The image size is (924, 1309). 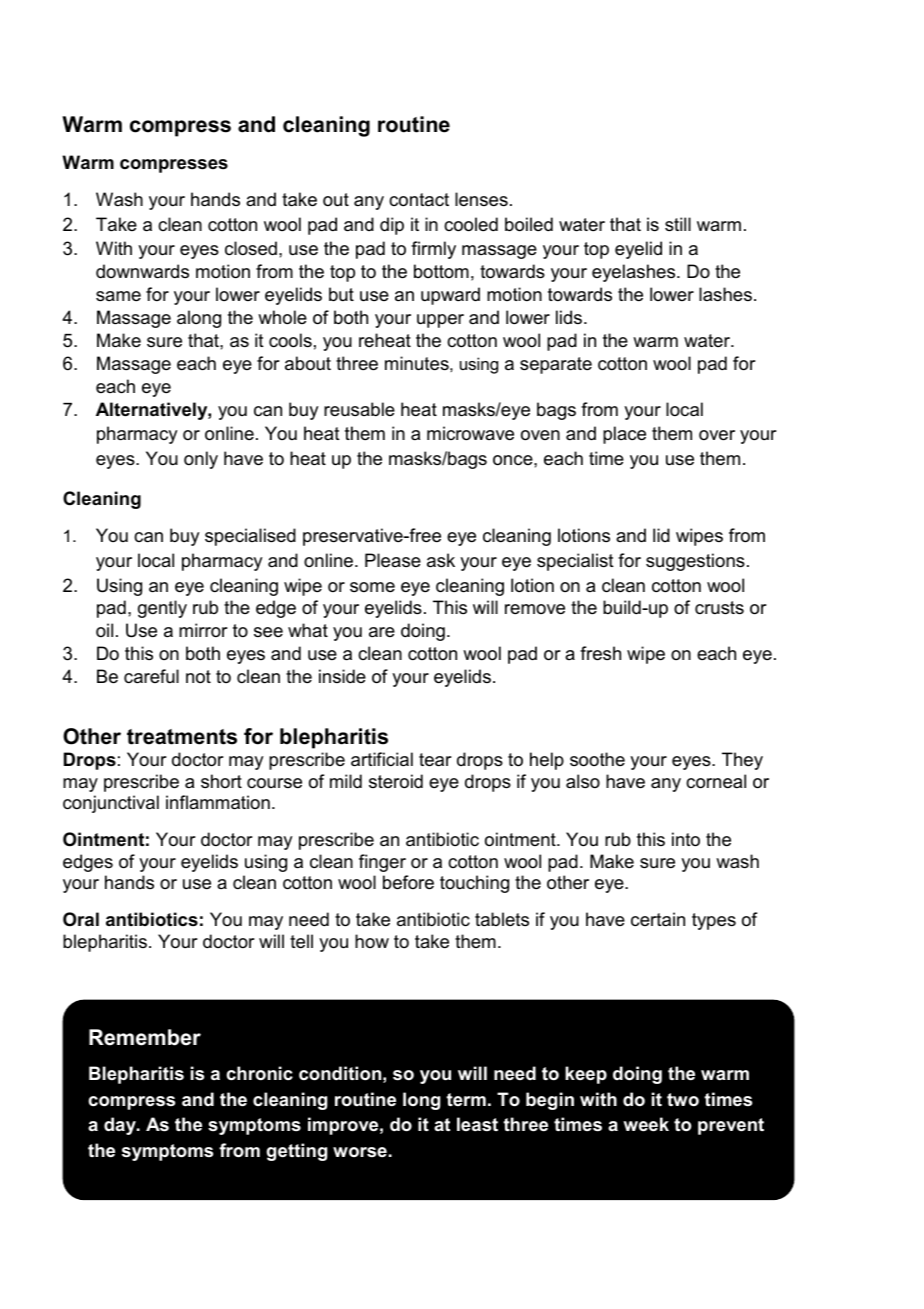 I want to click on day, so click(x=121, y=1126).
